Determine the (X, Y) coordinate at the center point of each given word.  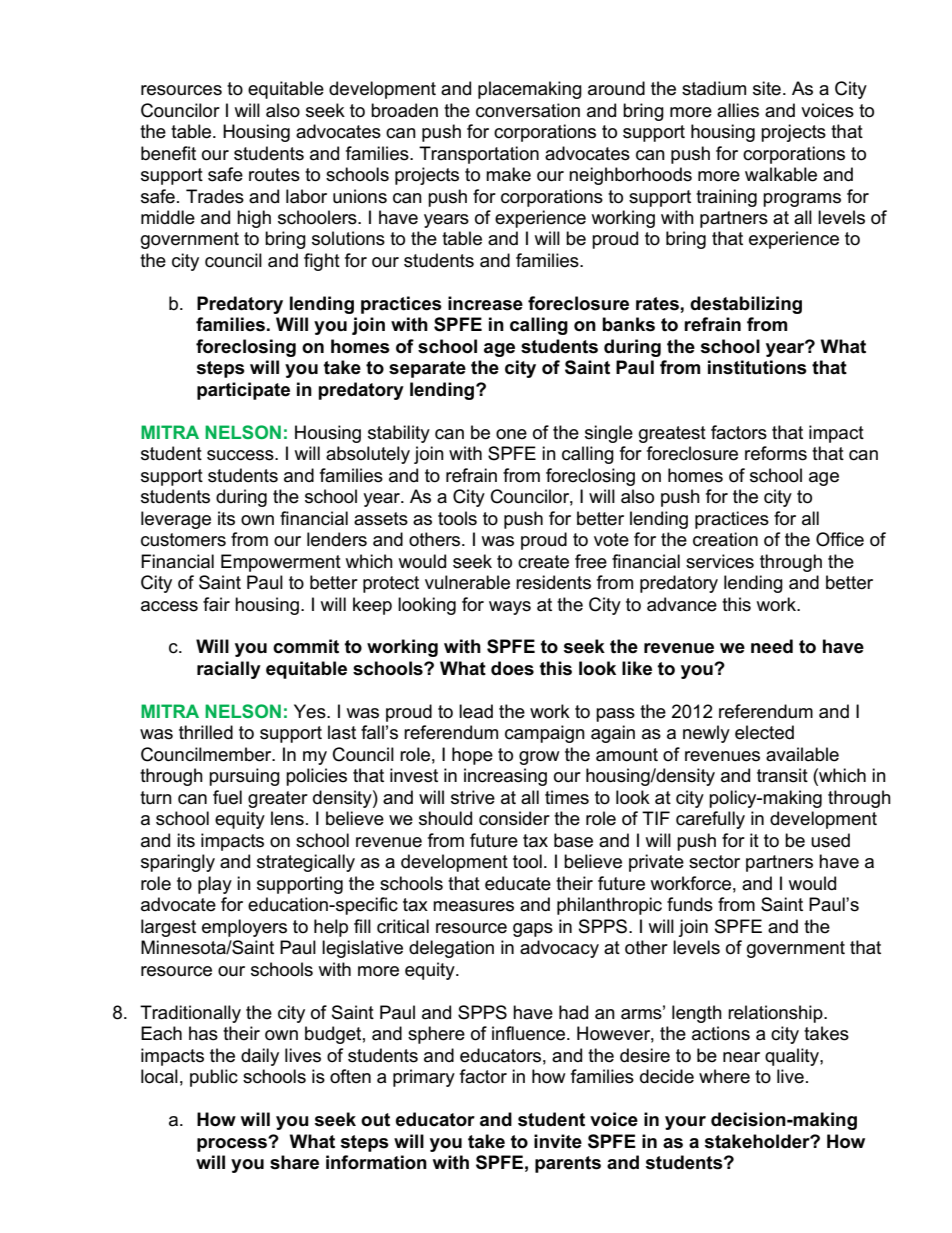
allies (738, 110)
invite (558, 1141)
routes (274, 175)
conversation (528, 110)
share (294, 1162)
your (685, 1123)
